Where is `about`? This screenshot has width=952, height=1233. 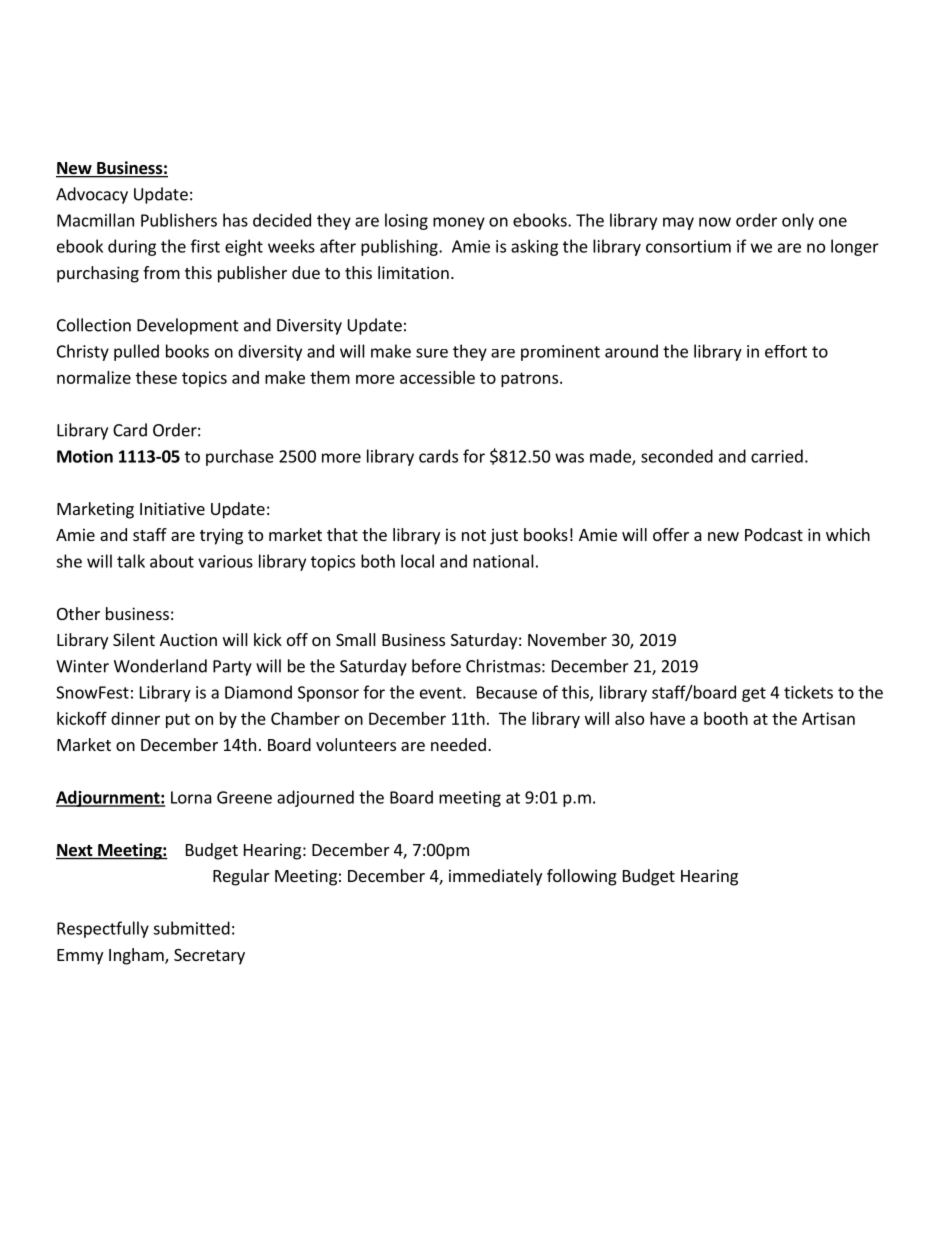
about is located at coordinates (172, 561).
